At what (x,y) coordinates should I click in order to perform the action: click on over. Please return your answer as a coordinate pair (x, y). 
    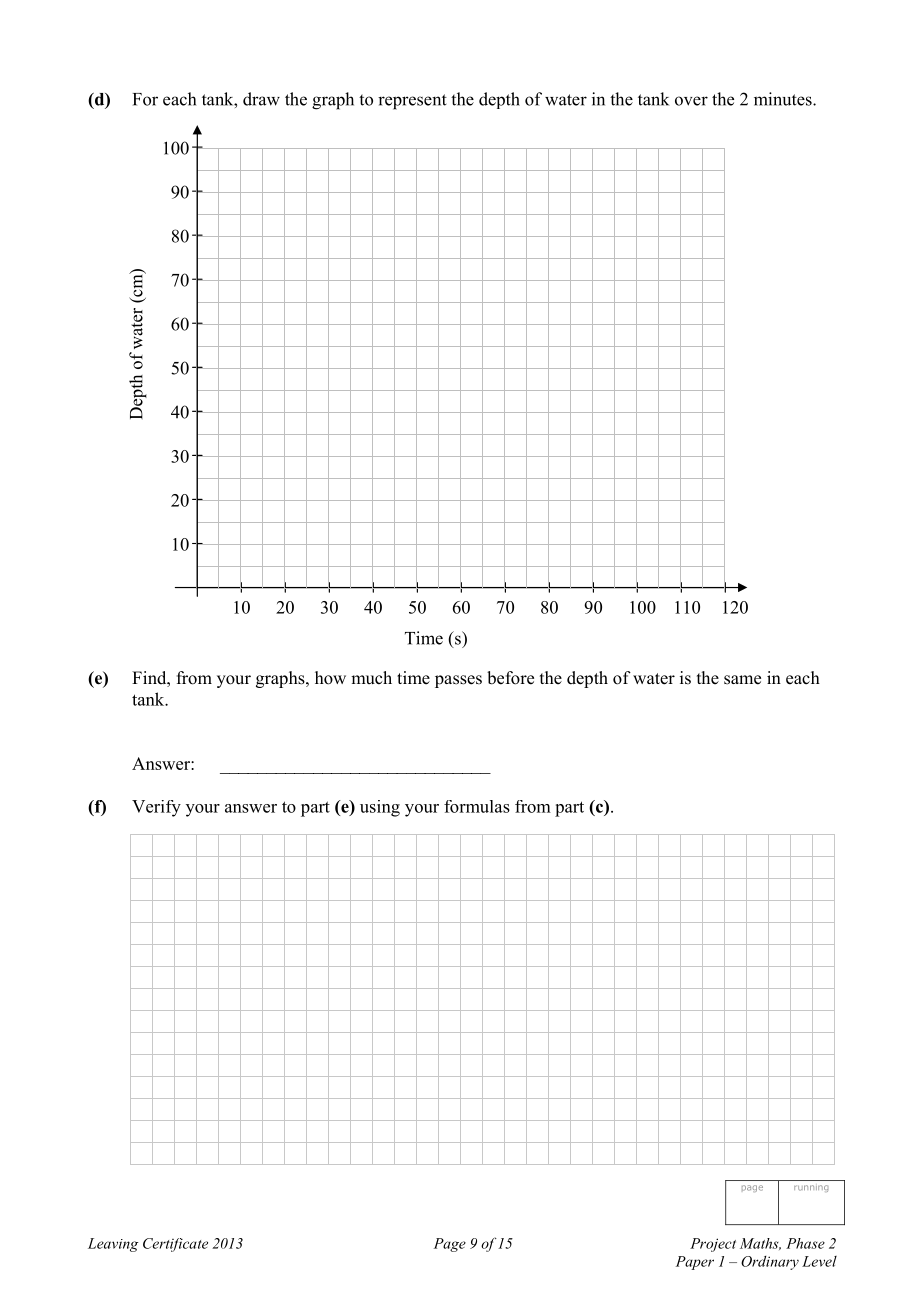
    Looking at the image, I should click on (691, 101).
